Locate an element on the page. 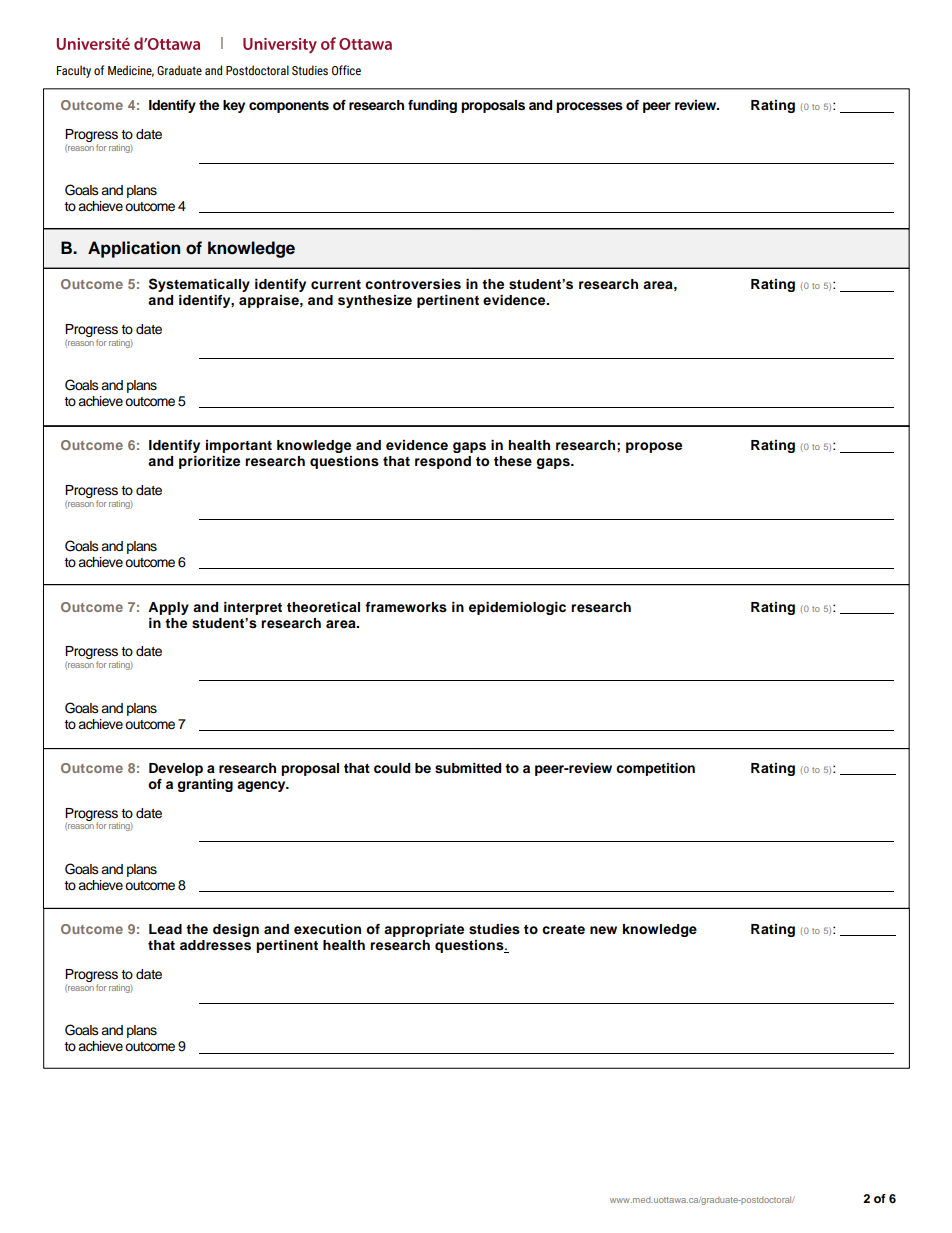  processes is located at coordinates (589, 107).
